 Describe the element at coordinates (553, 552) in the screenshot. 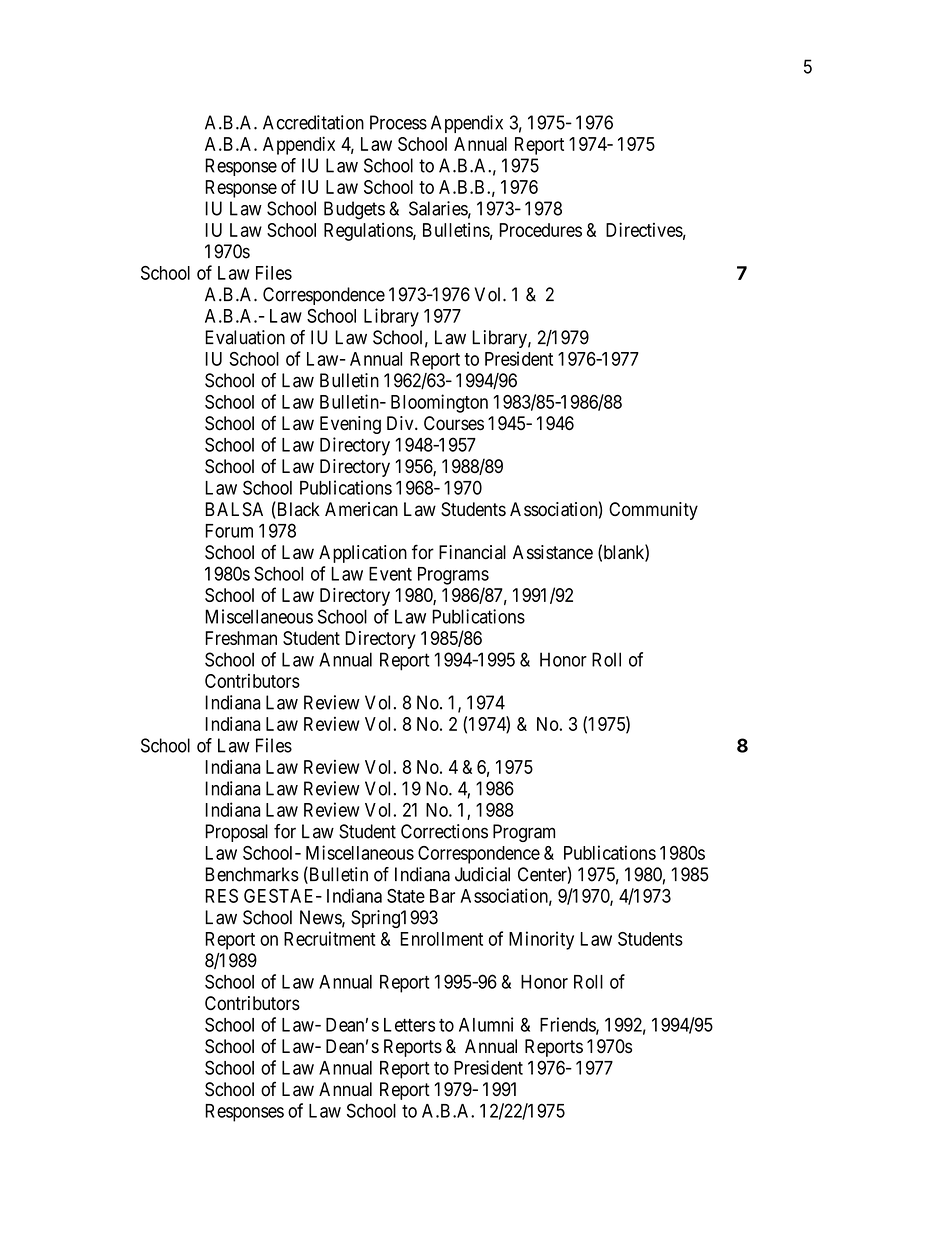

I see `Assistance` at that location.
